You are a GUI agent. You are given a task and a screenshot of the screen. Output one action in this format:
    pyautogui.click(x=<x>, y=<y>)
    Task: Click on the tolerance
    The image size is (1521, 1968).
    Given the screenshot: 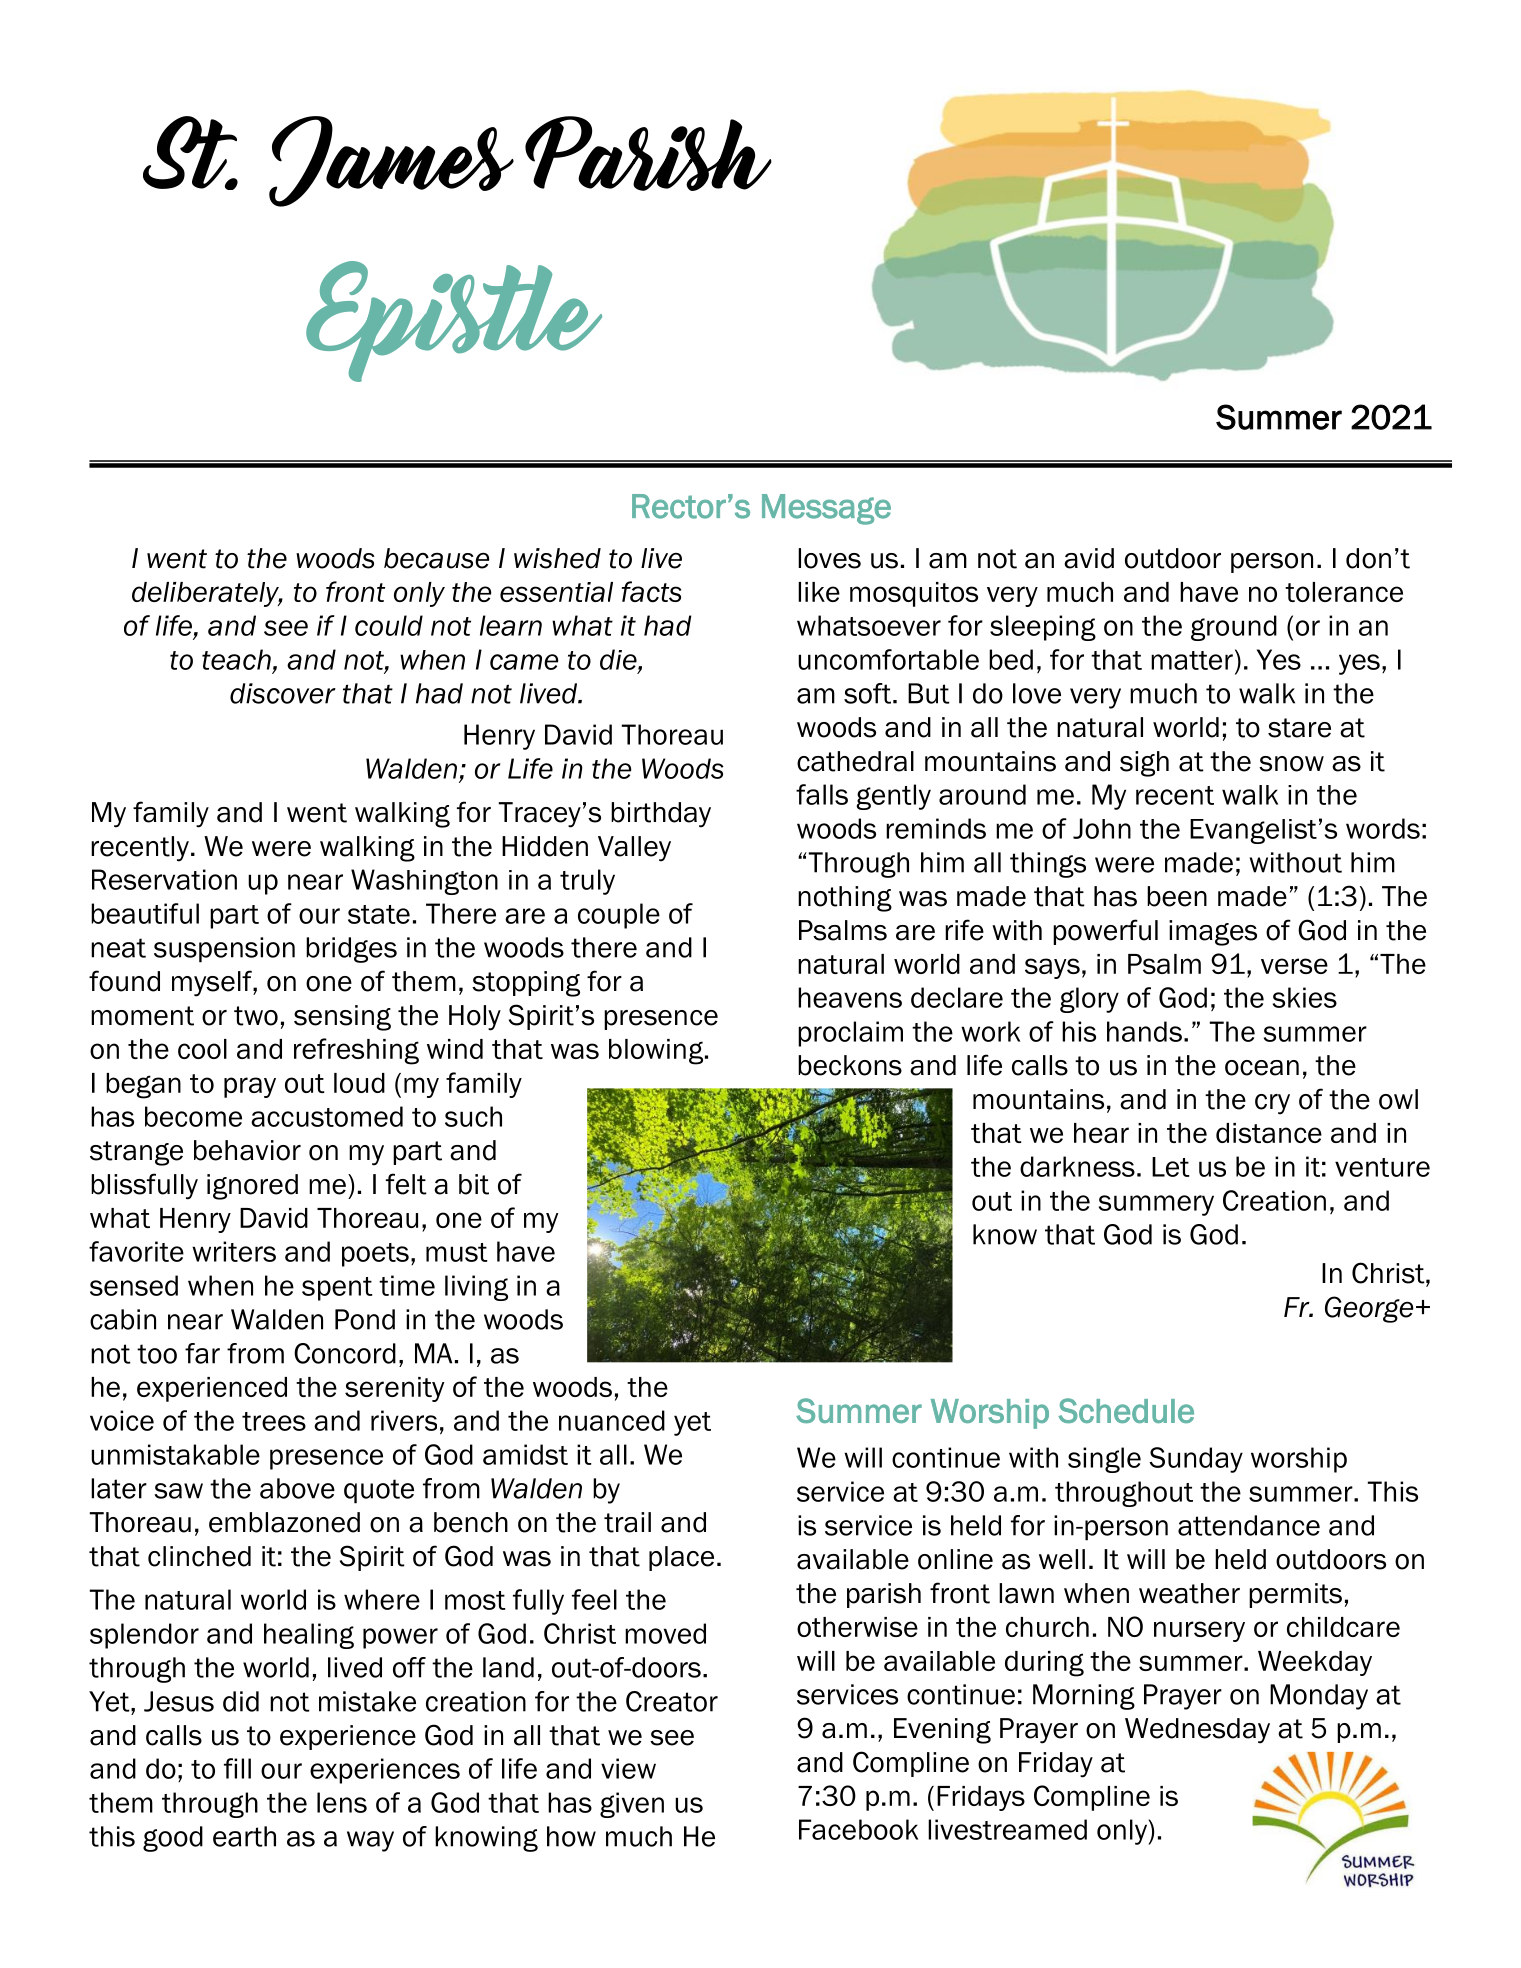 What is the action you would take?
    pyautogui.click(x=1344, y=592)
